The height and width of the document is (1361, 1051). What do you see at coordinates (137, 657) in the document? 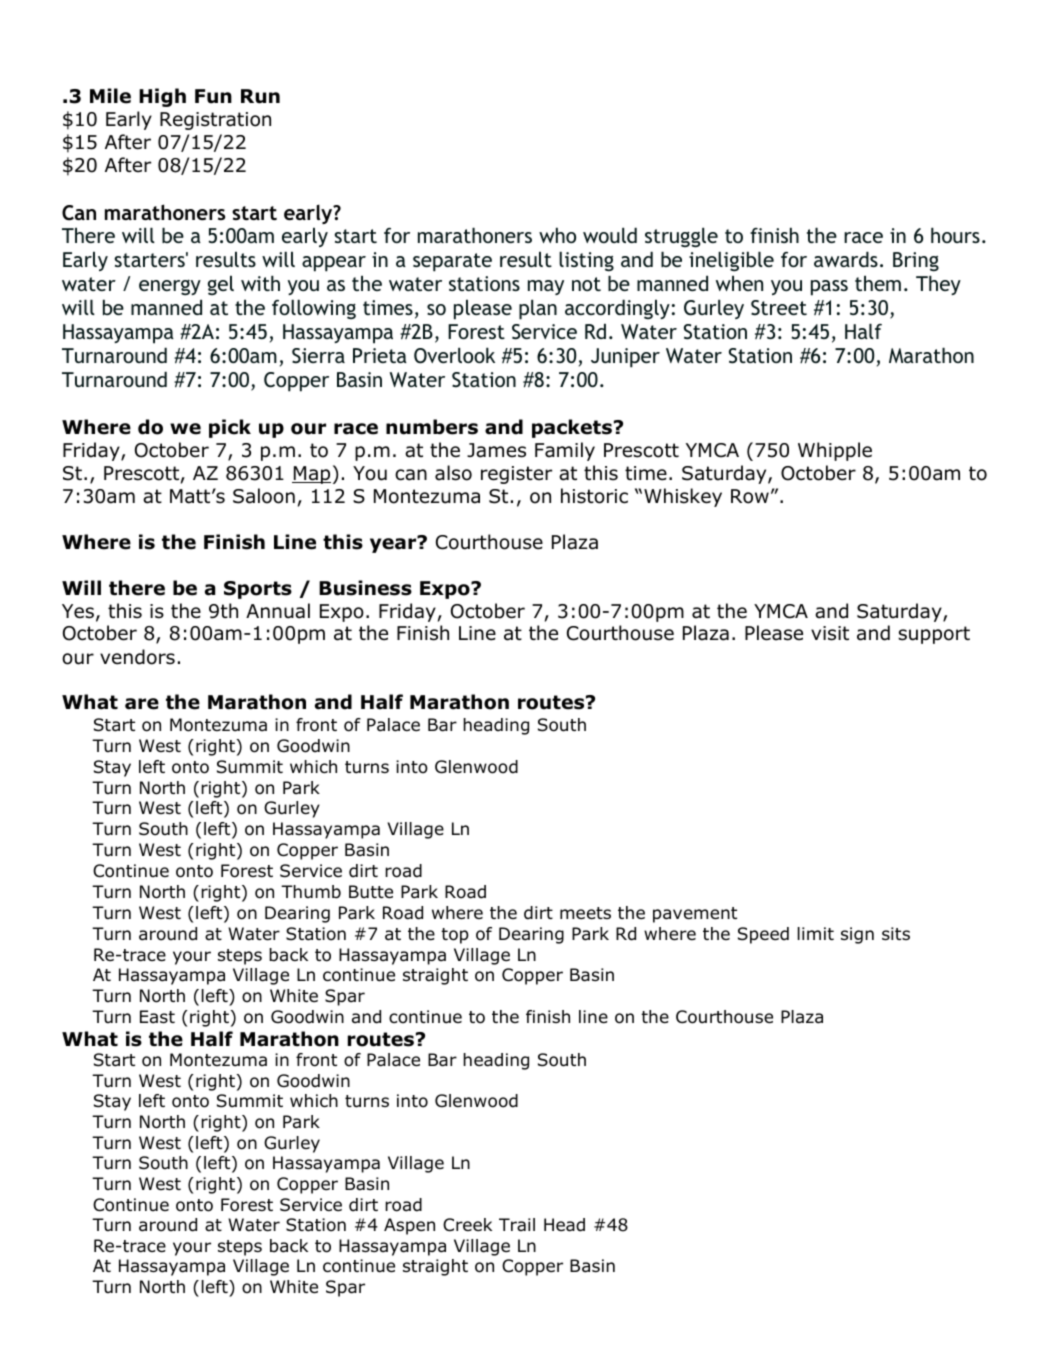
I see `vendors` at bounding box center [137, 657].
